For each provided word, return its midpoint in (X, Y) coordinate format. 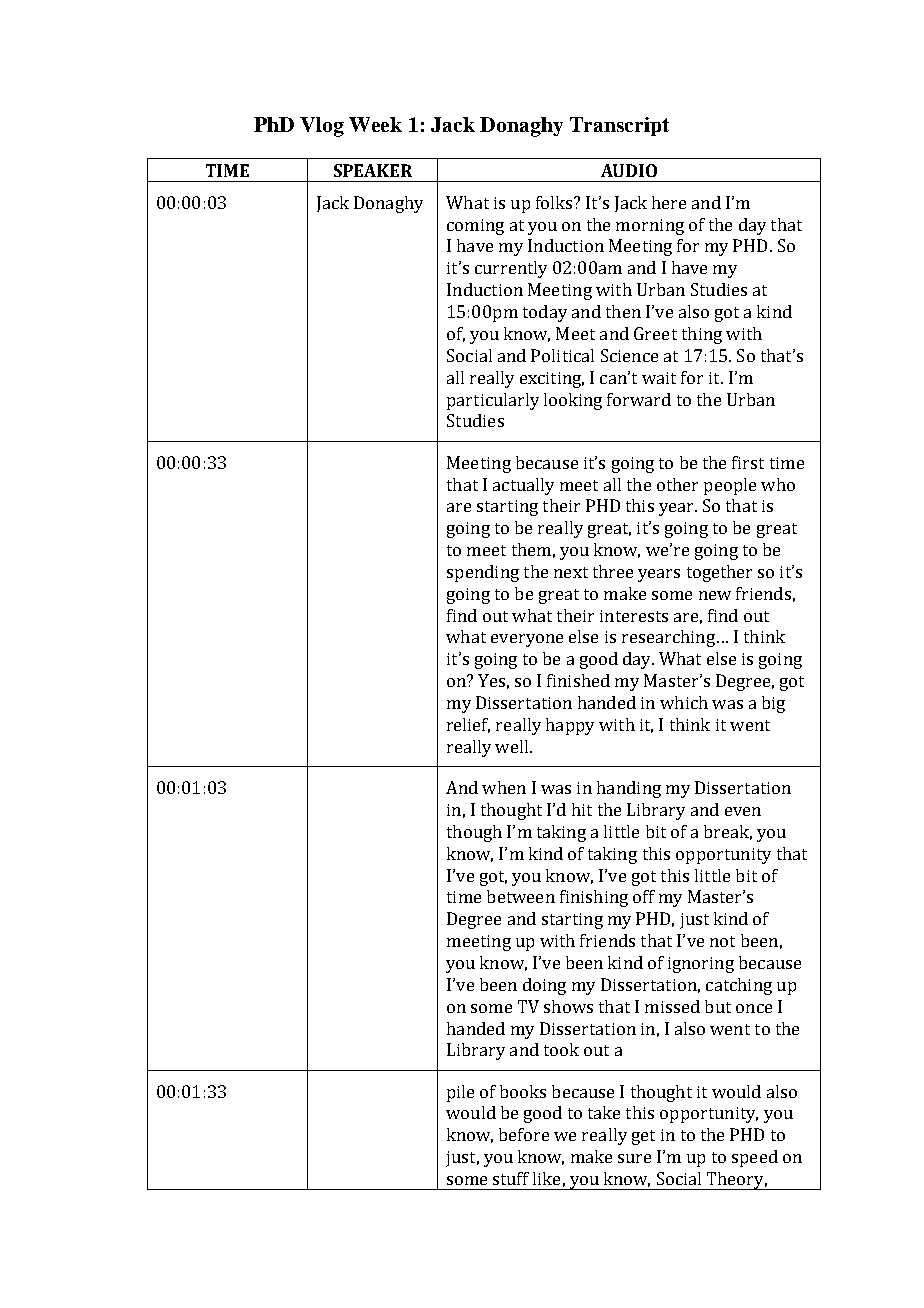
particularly (493, 401)
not (722, 941)
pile (460, 1093)
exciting (552, 380)
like (546, 1178)
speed (755, 1158)
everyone (527, 640)
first (748, 462)
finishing (594, 898)
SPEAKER (373, 170)
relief (468, 725)
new (715, 595)
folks (555, 202)
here (669, 202)
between (521, 896)
